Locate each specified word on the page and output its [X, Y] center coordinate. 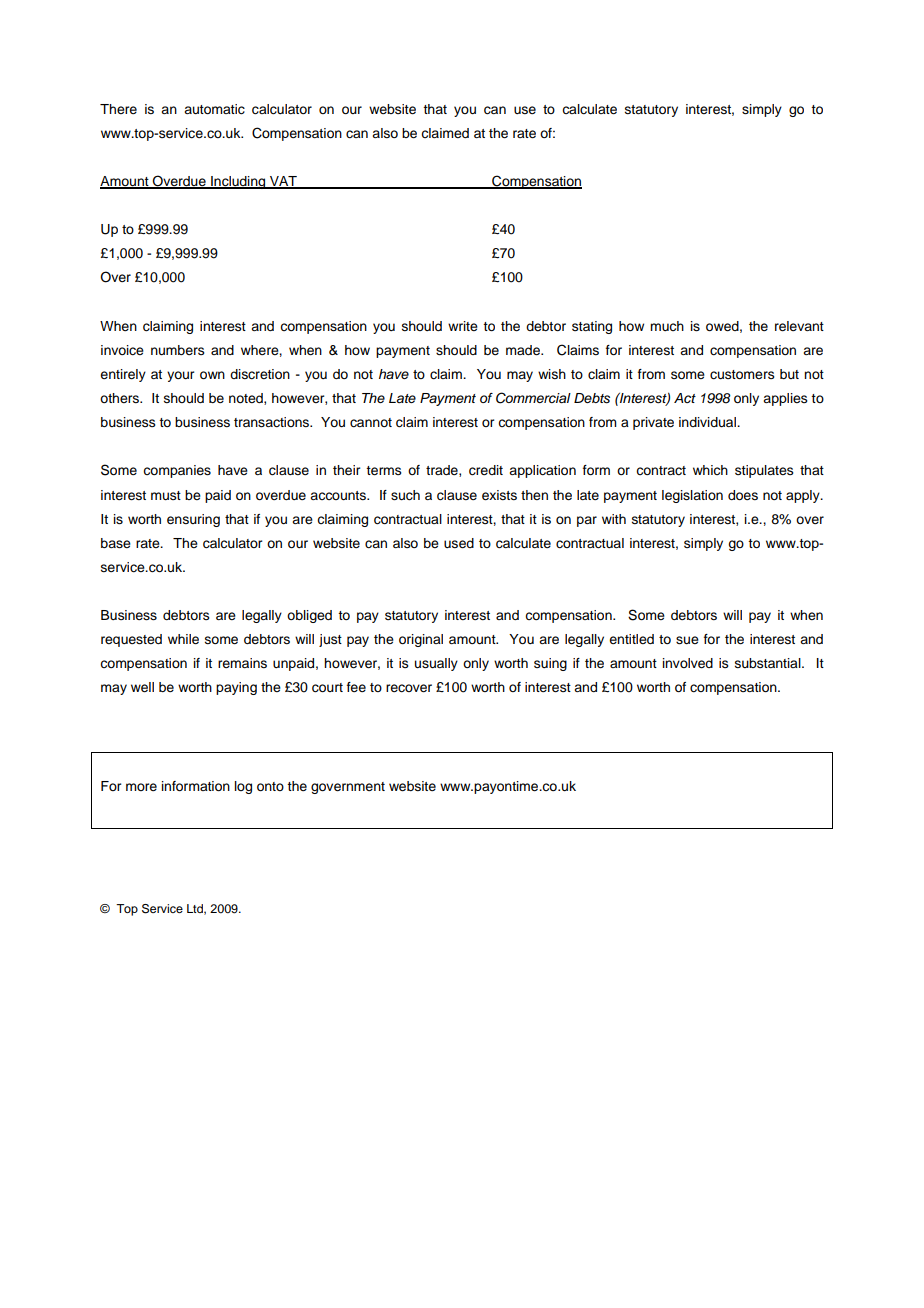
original [421, 640]
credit [486, 470]
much [667, 326]
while [183, 639]
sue [687, 640]
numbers [178, 350]
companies [177, 471]
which [710, 470]
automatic [214, 109]
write [463, 326]
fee [356, 687]
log [243, 787]
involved [688, 663]
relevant [799, 326]
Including [238, 182]
